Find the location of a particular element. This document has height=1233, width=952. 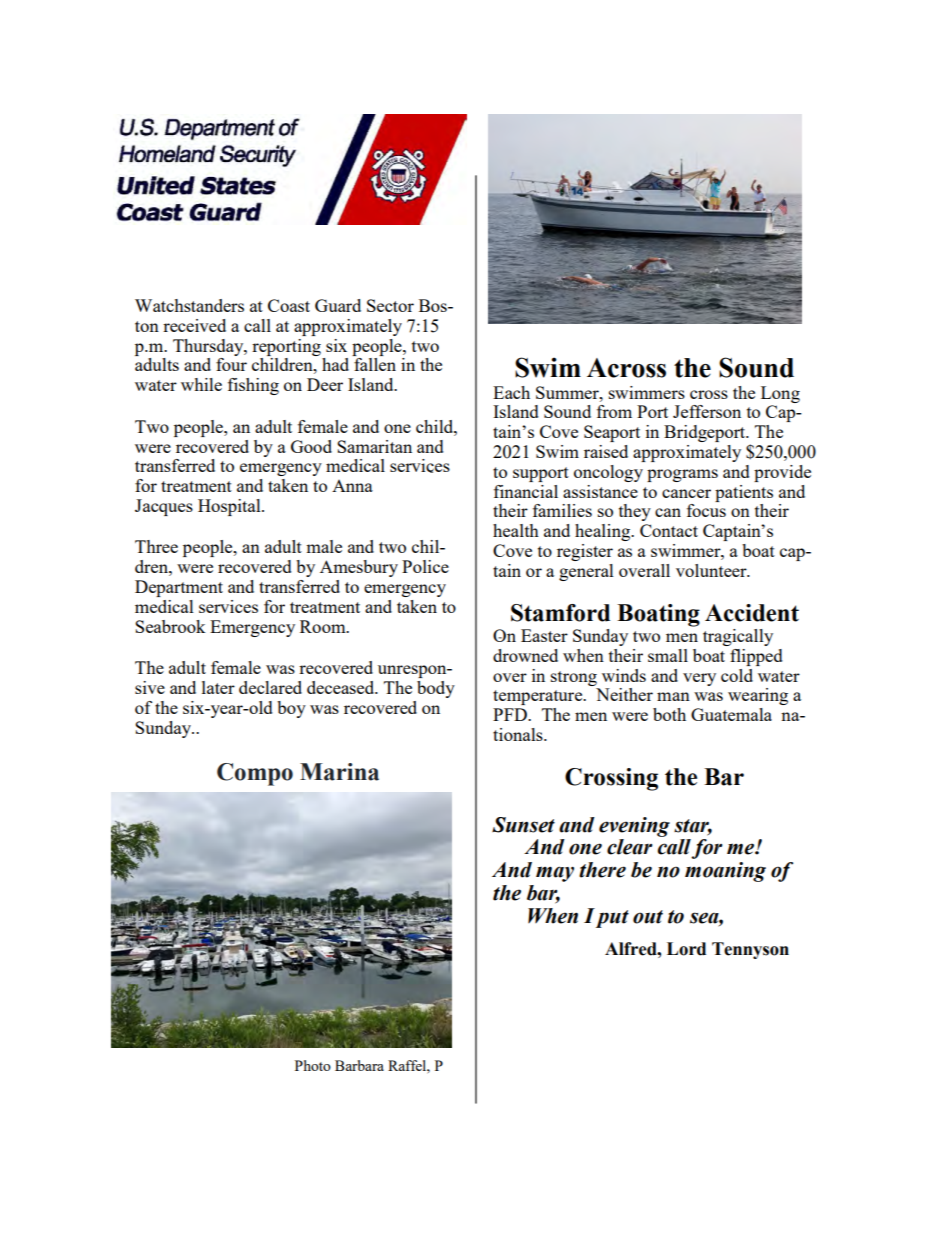

moaning is located at coordinates (725, 872).
